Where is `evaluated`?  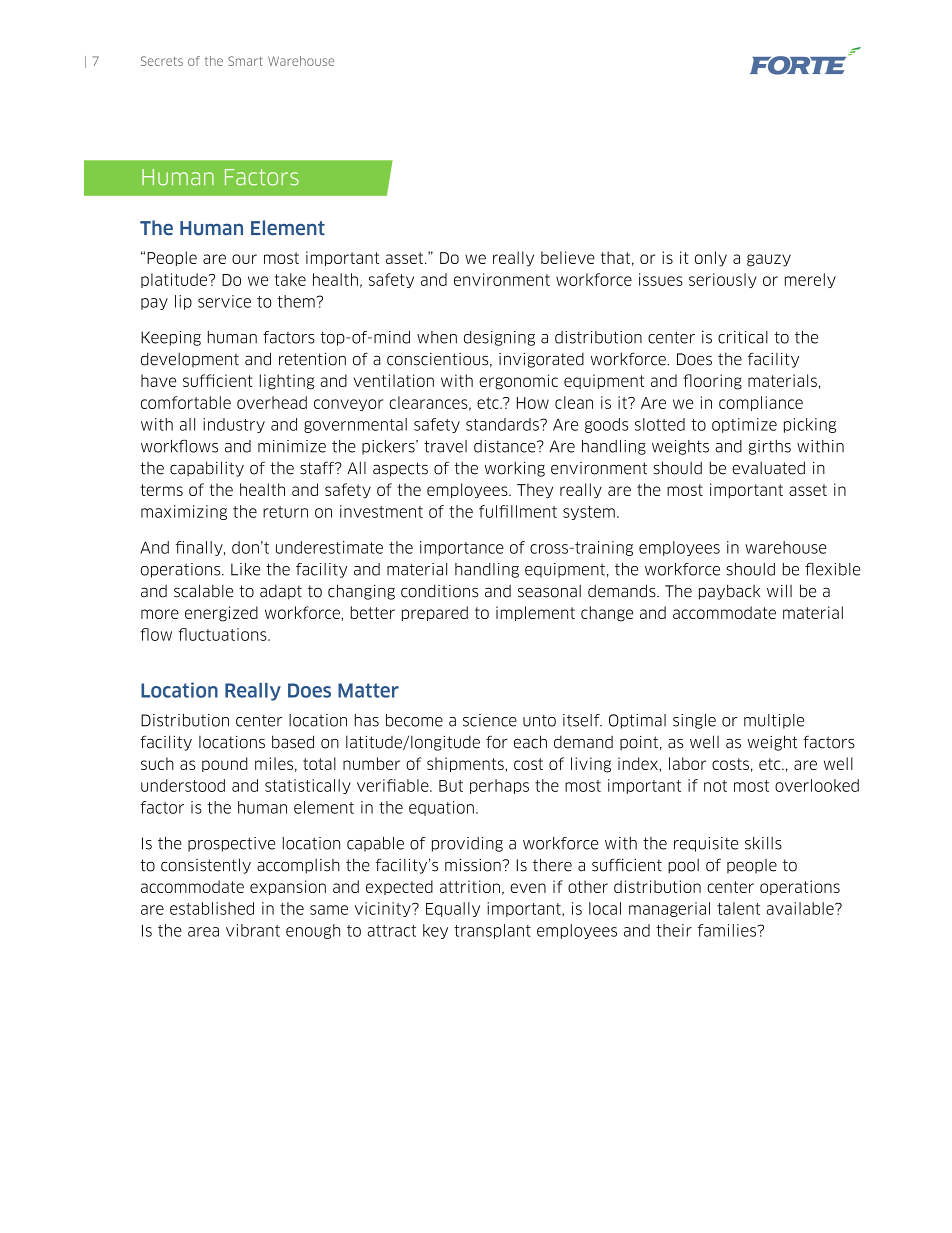
evaluated is located at coordinates (768, 468).
